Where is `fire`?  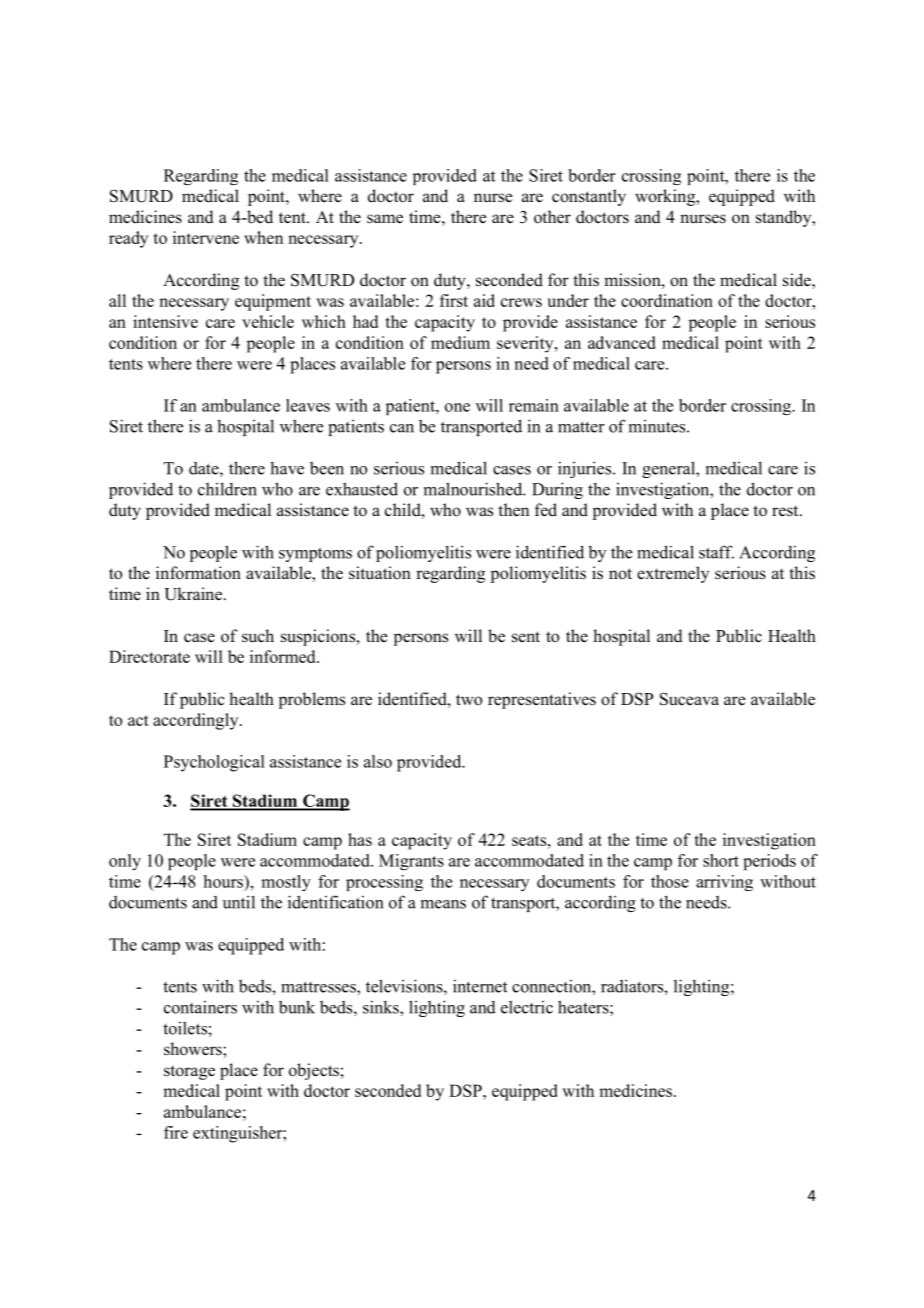
fire is located at coordinates (176, 1132).
